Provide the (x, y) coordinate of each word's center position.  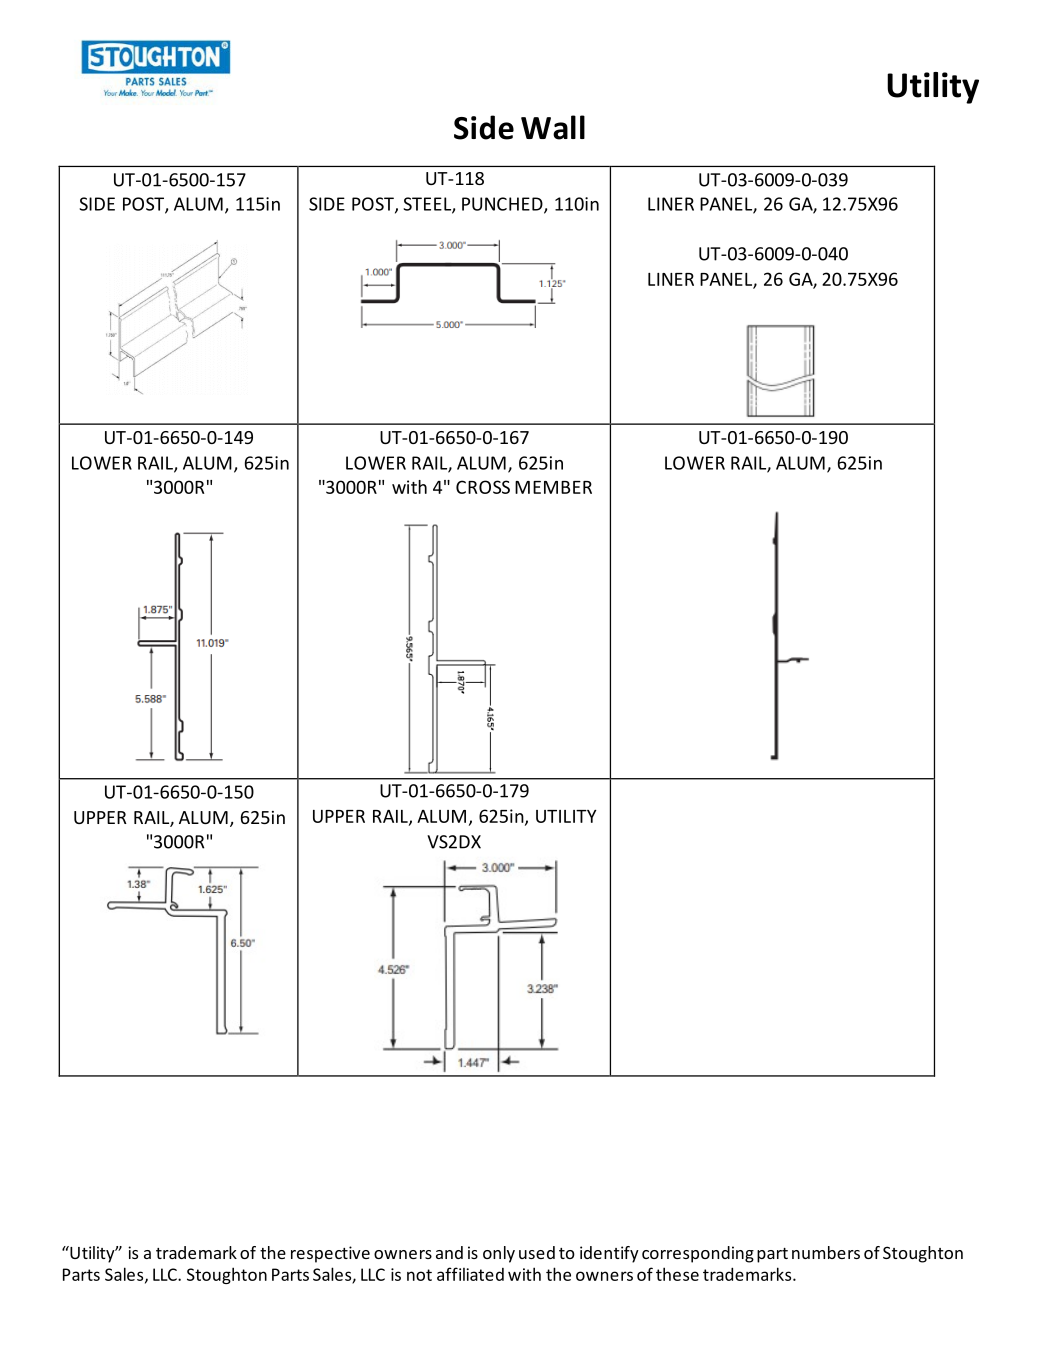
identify (609, 1254)
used (537, 1252)
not (419, 1275)
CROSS (483, 487)
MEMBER (553, 487)
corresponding (698, 1254)
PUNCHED (503, 205)
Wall (553, 127)
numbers (826, 1252)
